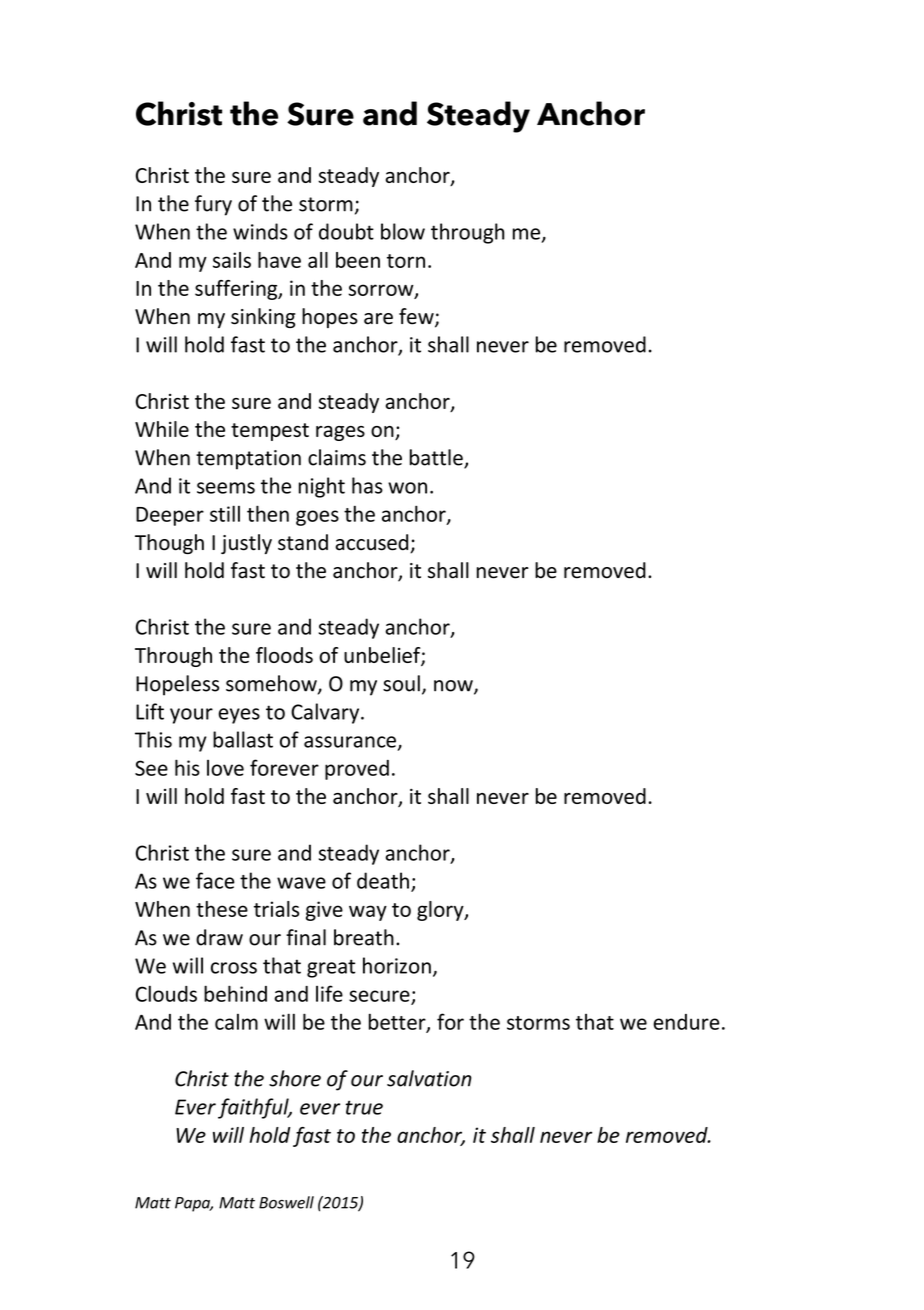 The image size is (924, 1310). What do you see at coordinates (232, 260) in the page?
I see `sails` at bounding box center [232, 260].
